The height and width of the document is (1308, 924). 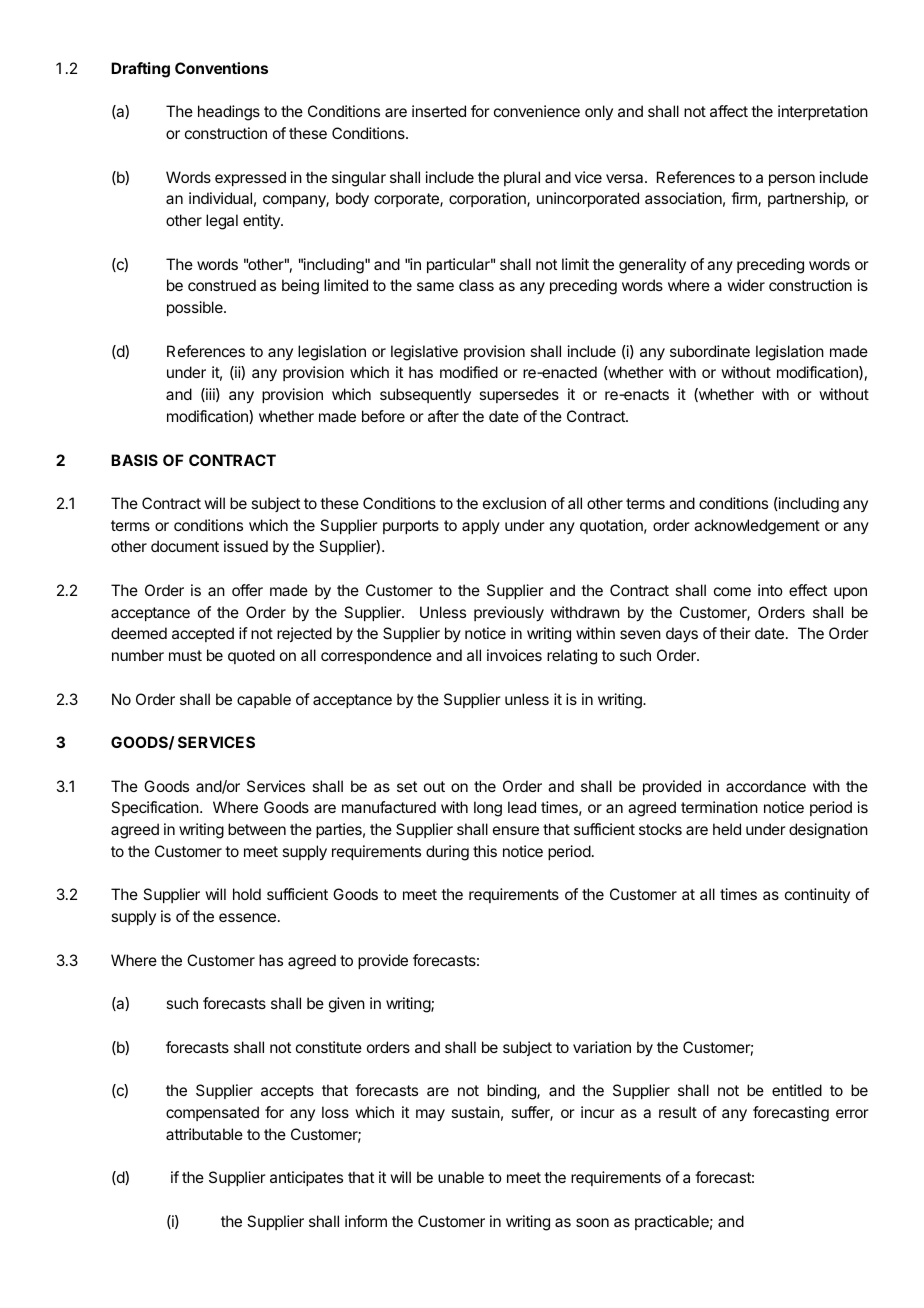 I want to click on convenience, so click(x=537, y=111).
